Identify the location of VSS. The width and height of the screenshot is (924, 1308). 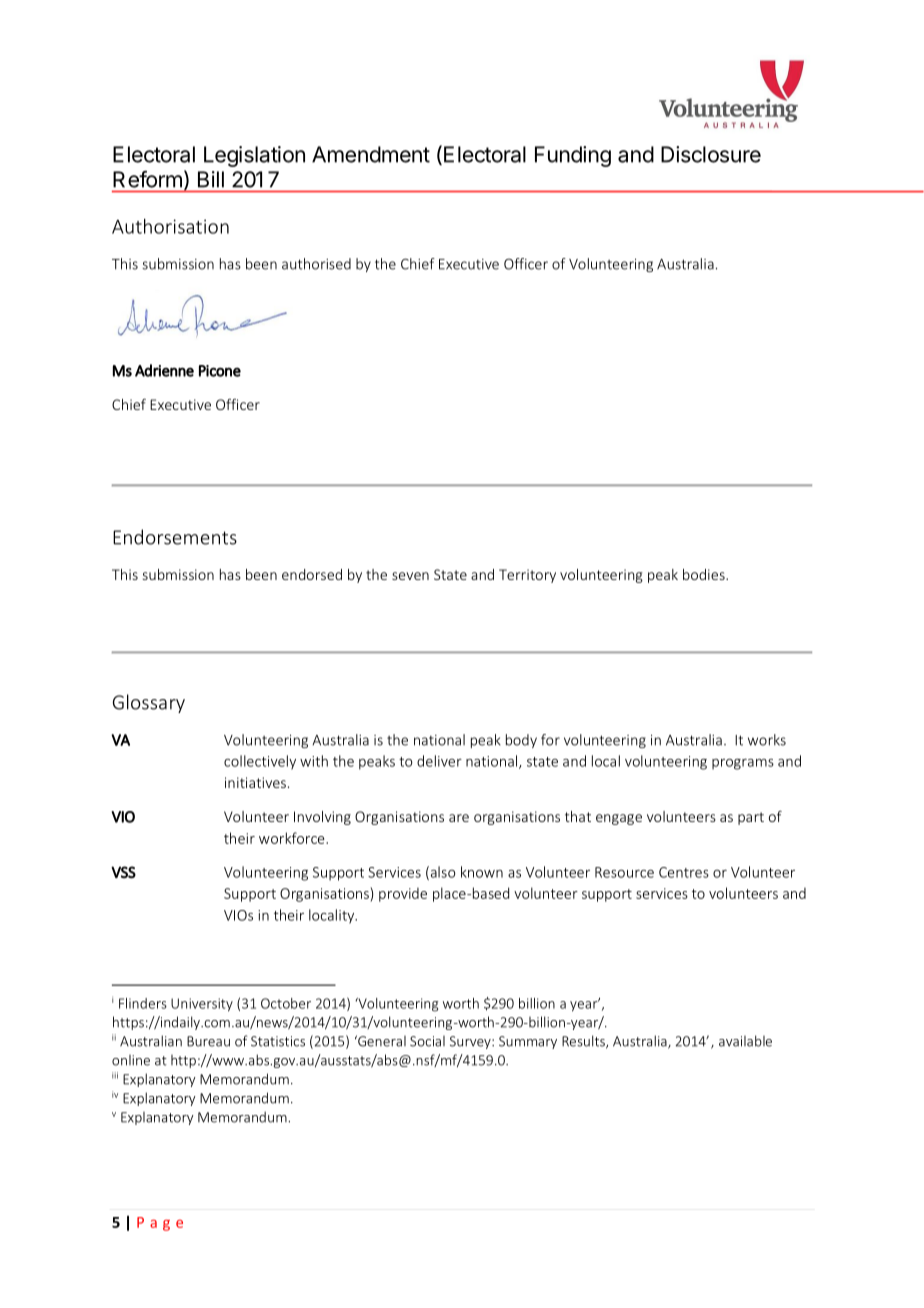
(123, 872).
